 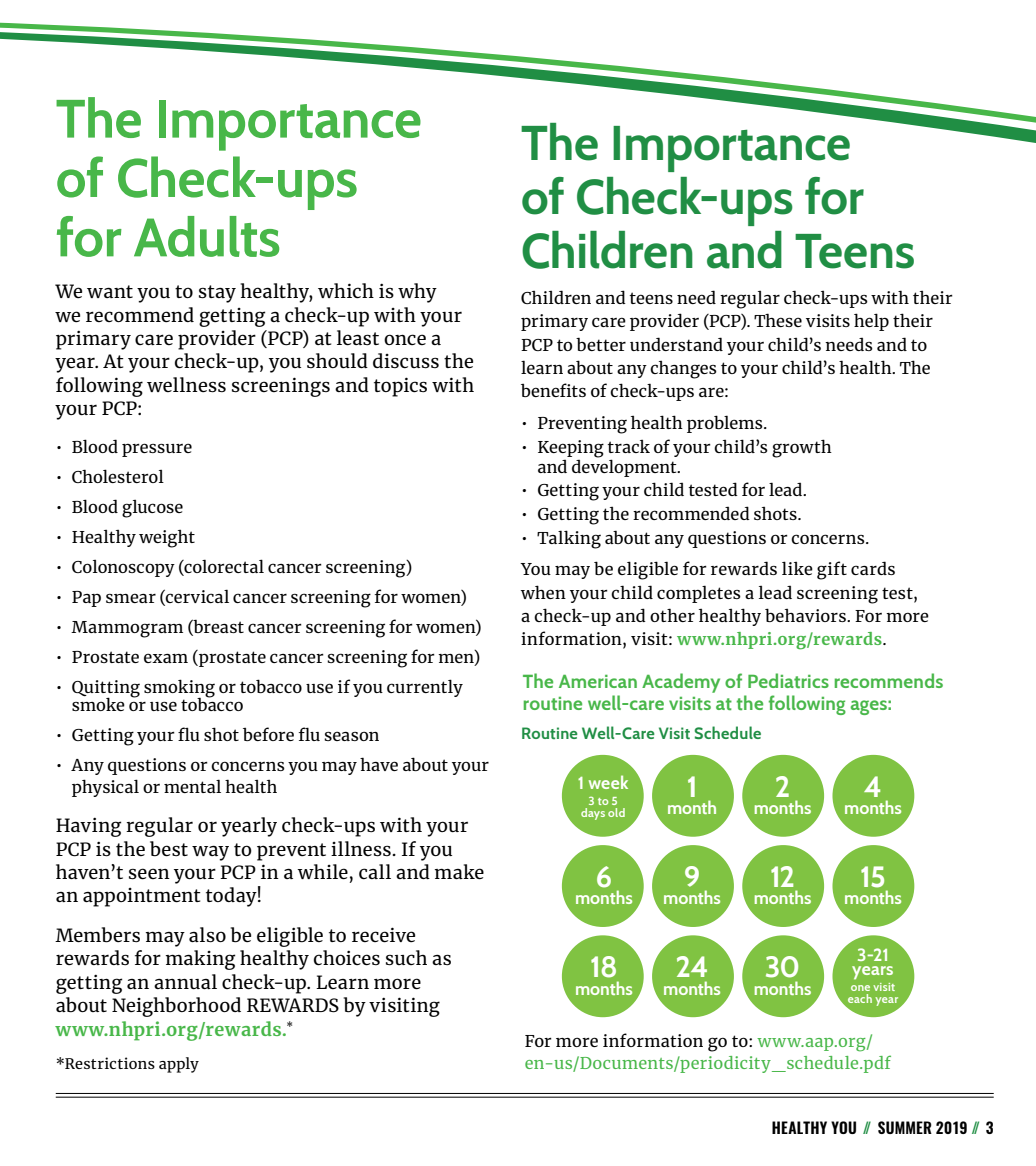 I want to click on Keeping, so click(x=571, y=449).
